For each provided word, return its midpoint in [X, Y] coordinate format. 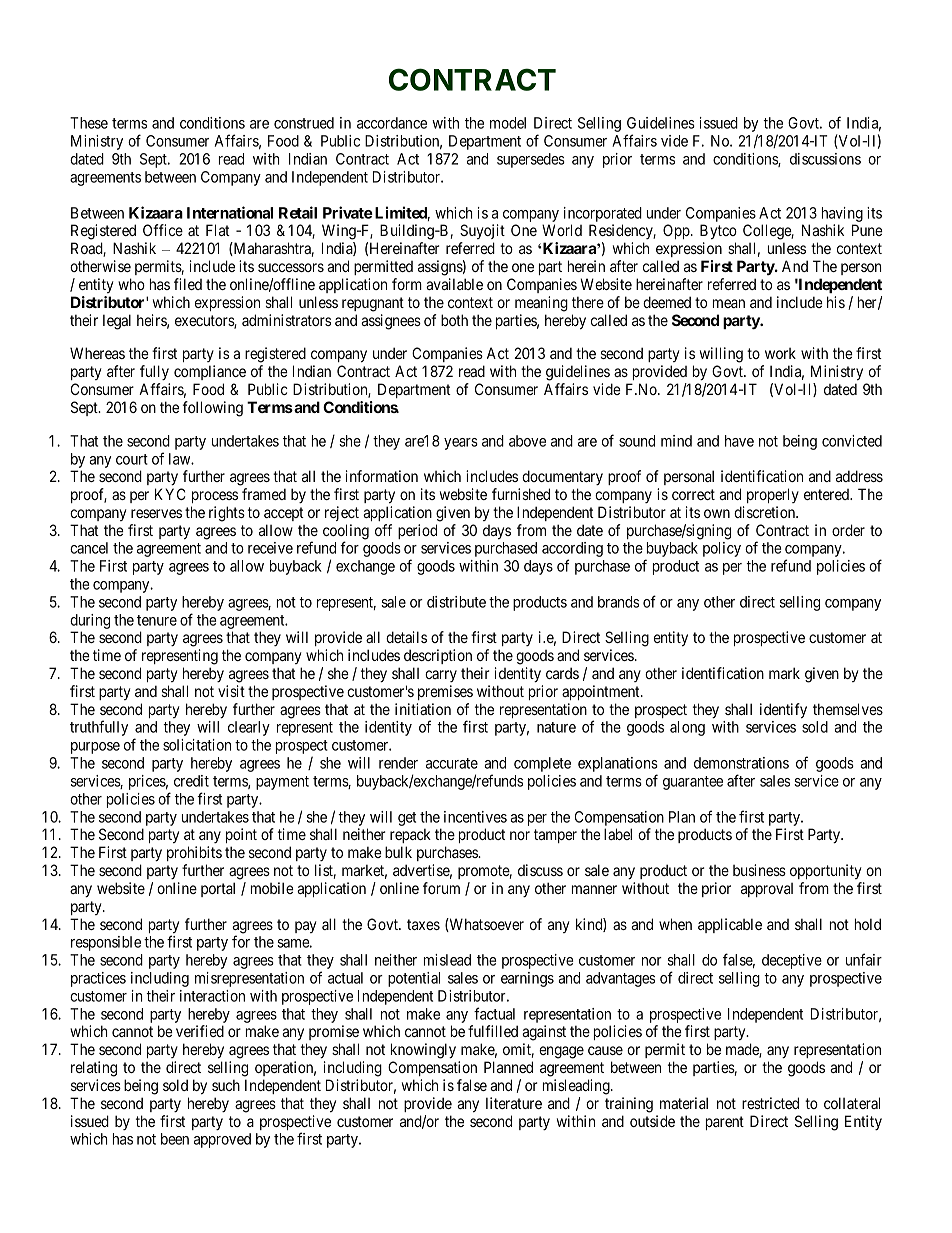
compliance [210, 372]
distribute [456, 602]
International [230, 212]
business [759, 870]
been [175, 1139]
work [780, 353]
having [842, 214]
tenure [157, 620]
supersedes [531, 160]
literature [514, 1103]
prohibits [194, 853]
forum [441, 888]
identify [783, 711]
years [461, 444]
